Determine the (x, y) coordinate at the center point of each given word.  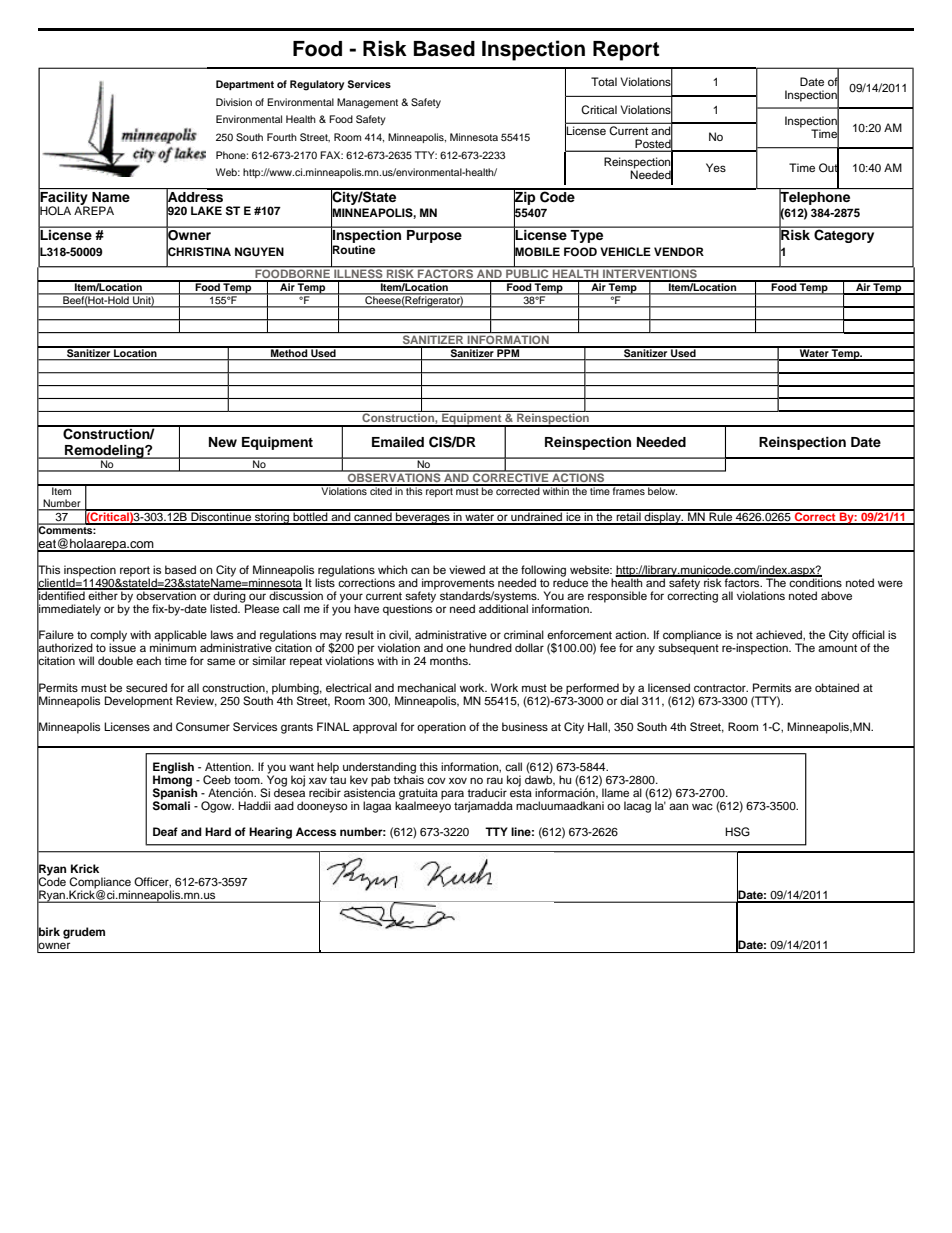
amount (837, 648)
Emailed (398, 442)
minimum (173, 647)
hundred (490, 647)
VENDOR (679, 252)
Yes (716, 167)
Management (367, 103)
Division (234, 102)
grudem (84, 933)
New (223, 442)
